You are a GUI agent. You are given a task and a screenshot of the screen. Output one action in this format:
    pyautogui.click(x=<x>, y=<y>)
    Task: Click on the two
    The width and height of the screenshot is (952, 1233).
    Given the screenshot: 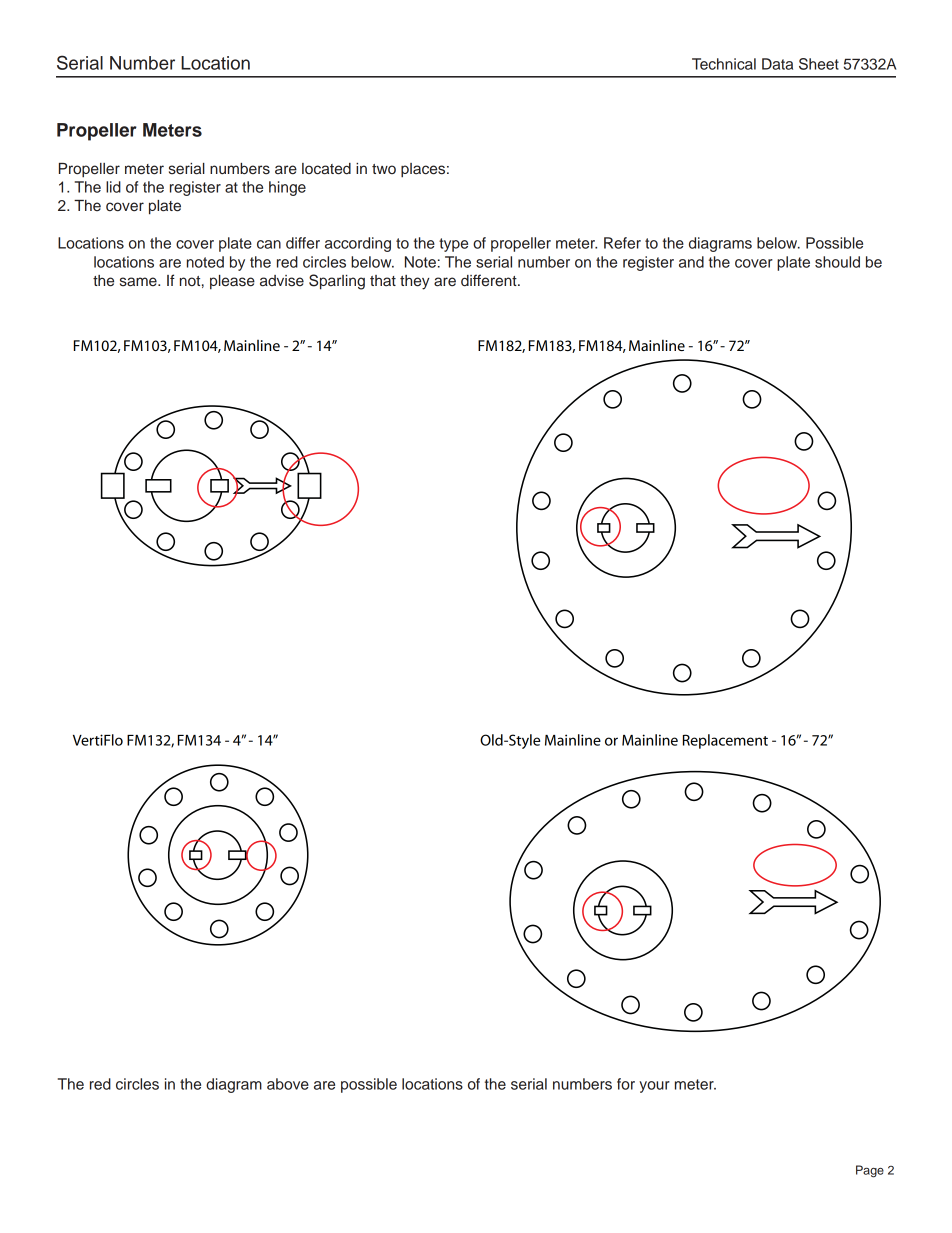 What is the action you would take?
    pyautogui.click(x=384, y=169)
